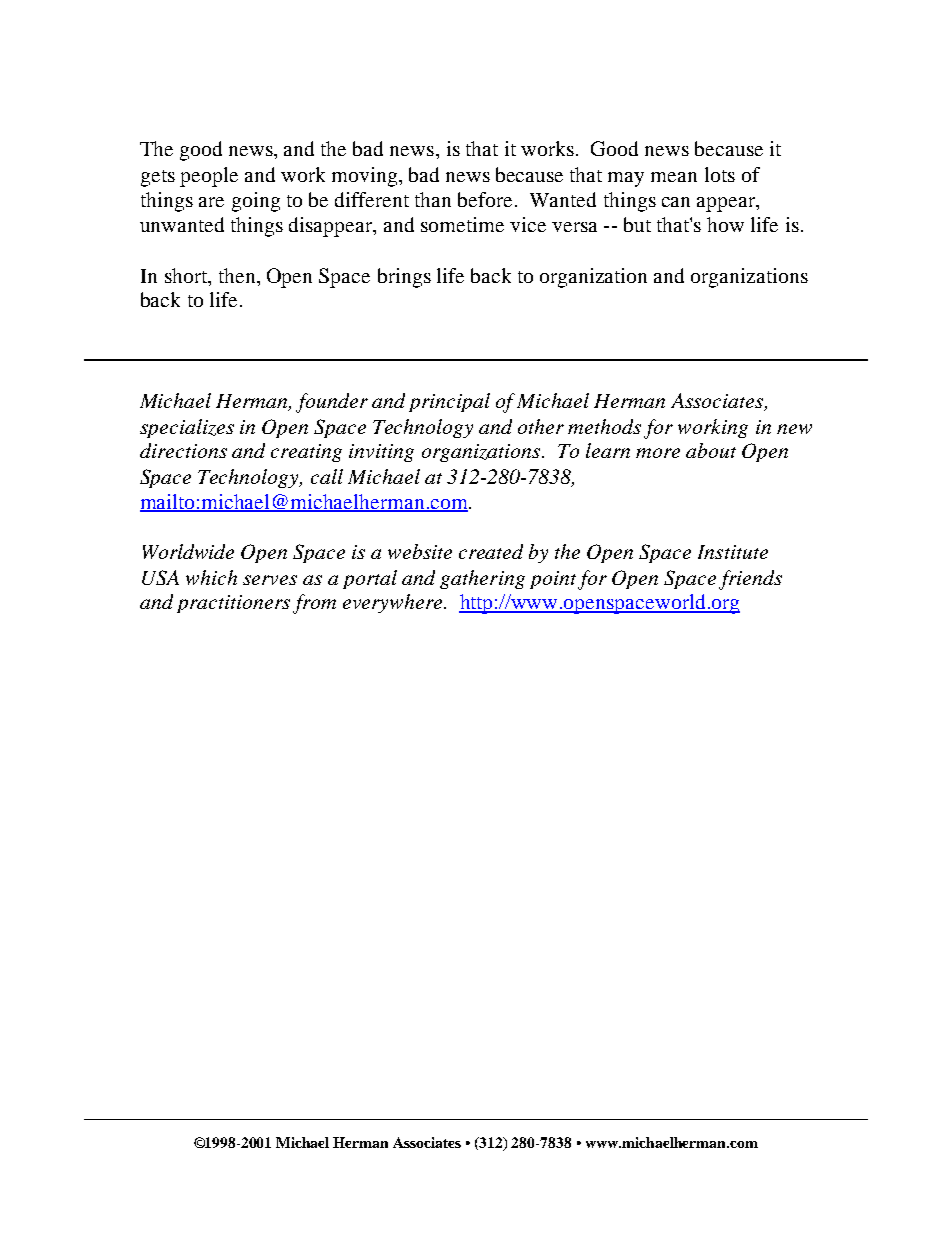 The width and height of the screenshot is (952, 1233). I want to click on friends, so click(750, 580).
